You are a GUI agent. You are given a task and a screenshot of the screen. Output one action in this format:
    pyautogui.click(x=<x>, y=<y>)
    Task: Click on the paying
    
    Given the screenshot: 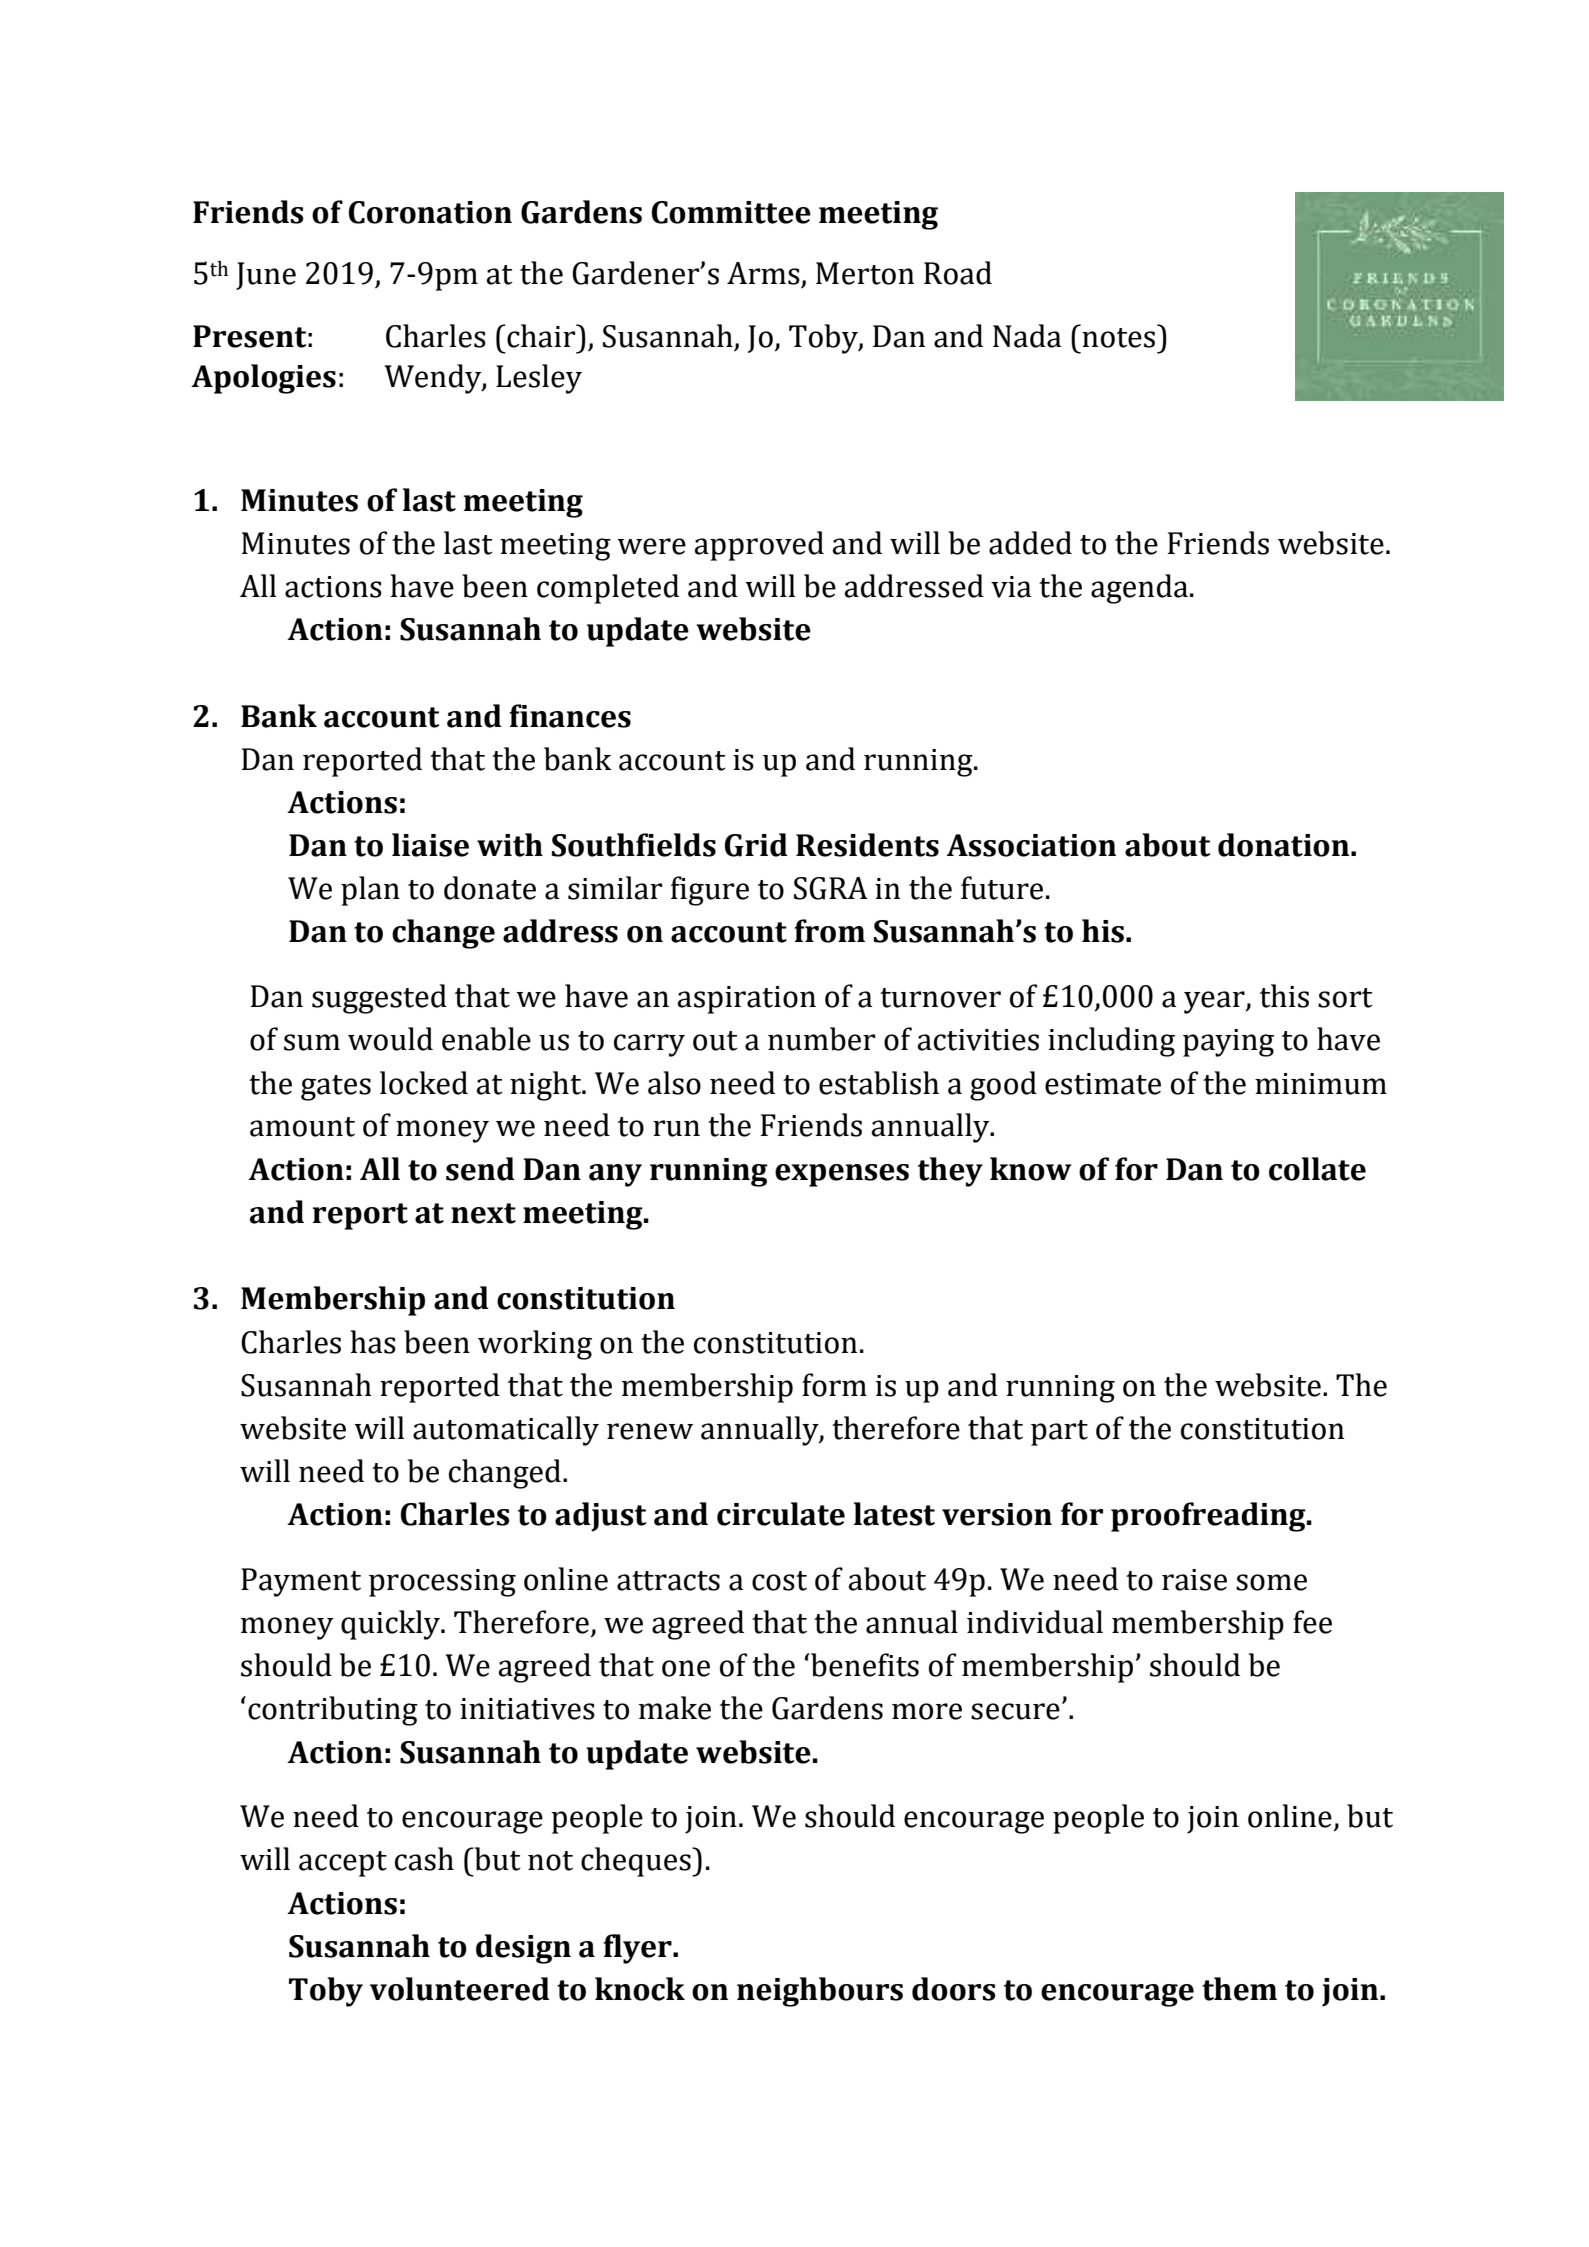 What is the action you would take?
    pyautogui.click(x=1228, y=1043)
